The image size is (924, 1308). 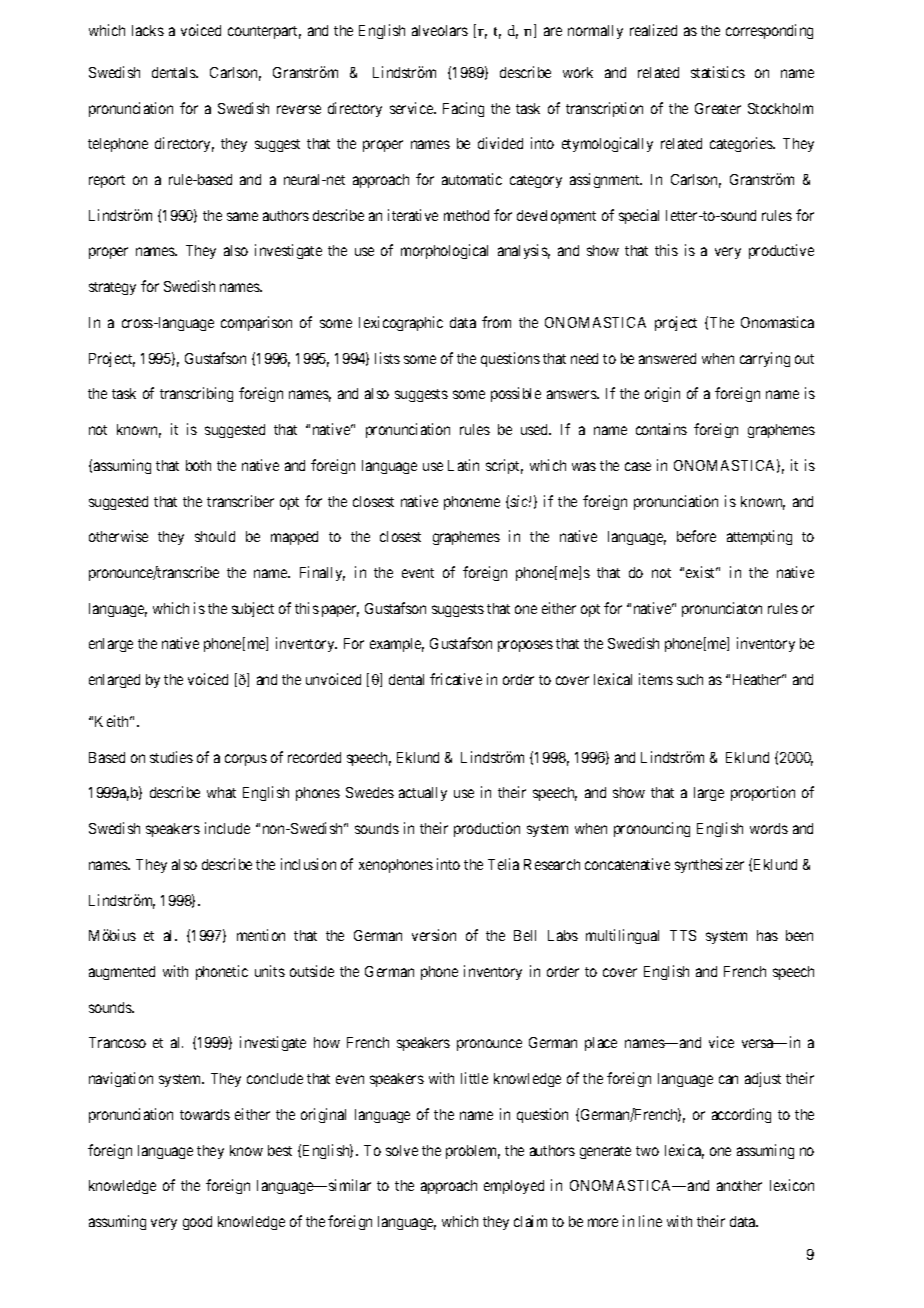 I want to click on actually, so click(x=423, y=794).
